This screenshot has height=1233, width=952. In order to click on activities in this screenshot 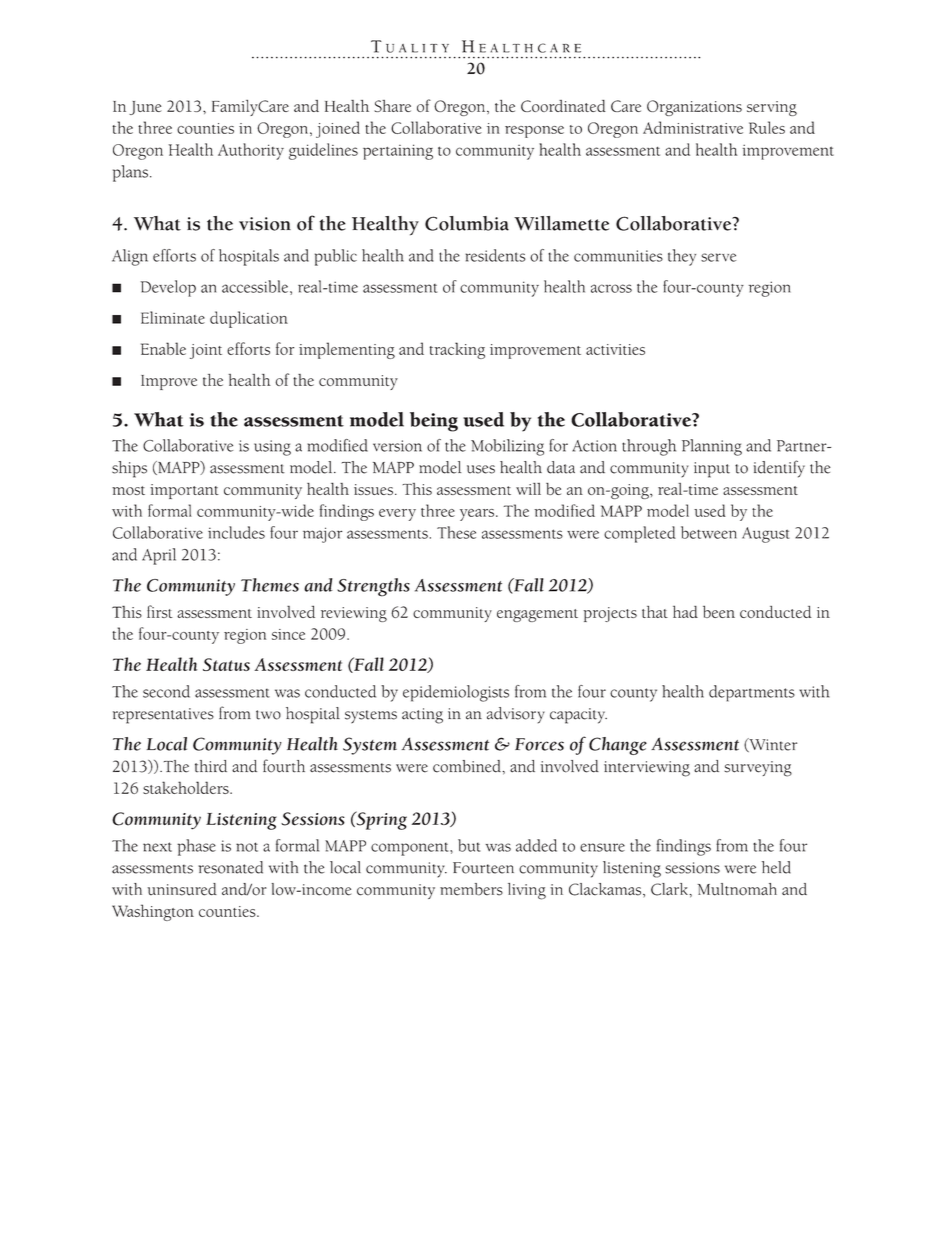, I will do `click(615, 349)`.
